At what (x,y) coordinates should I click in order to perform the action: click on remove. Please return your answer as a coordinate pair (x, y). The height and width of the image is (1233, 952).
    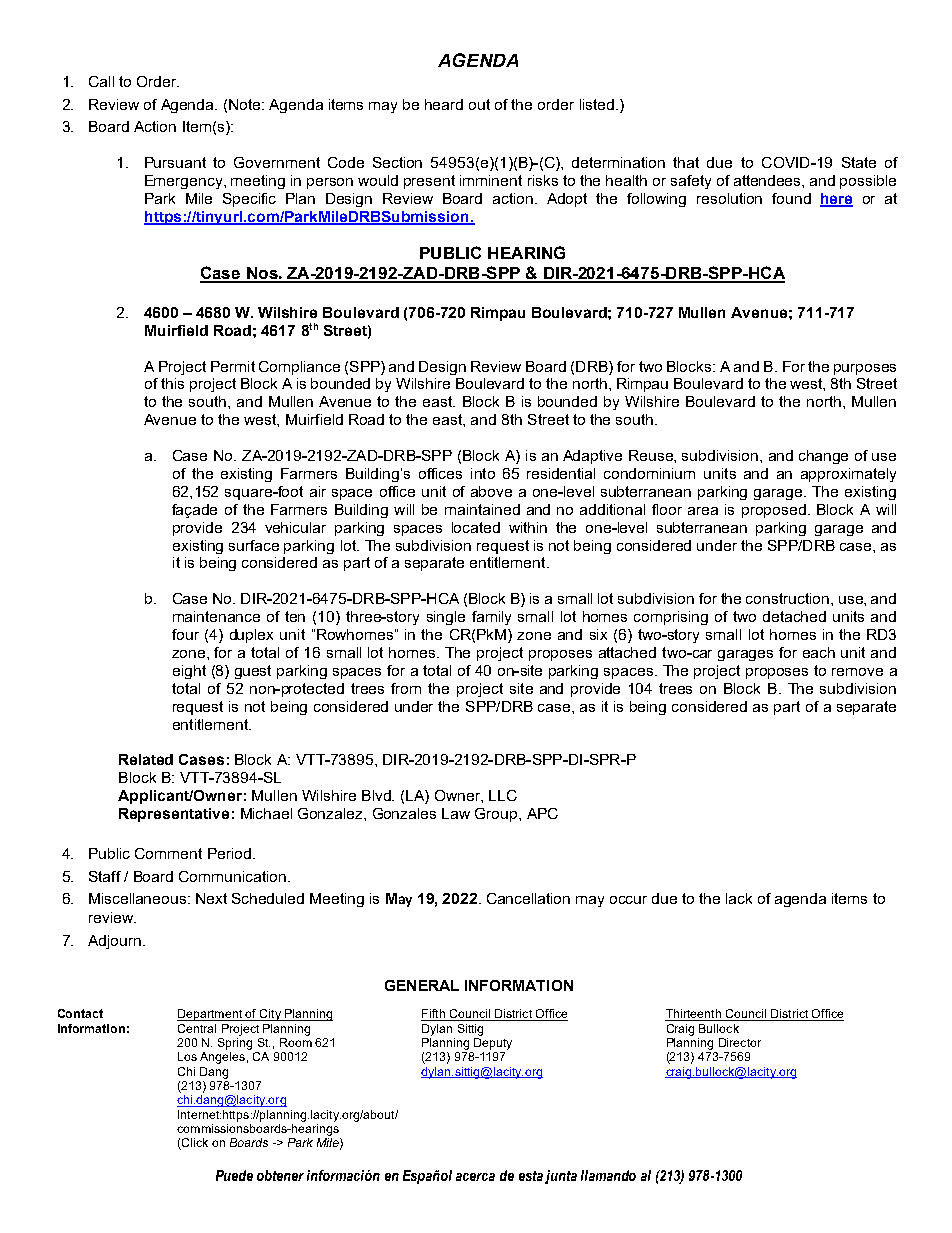
    Looking at the image, I should click on (857, 672).
